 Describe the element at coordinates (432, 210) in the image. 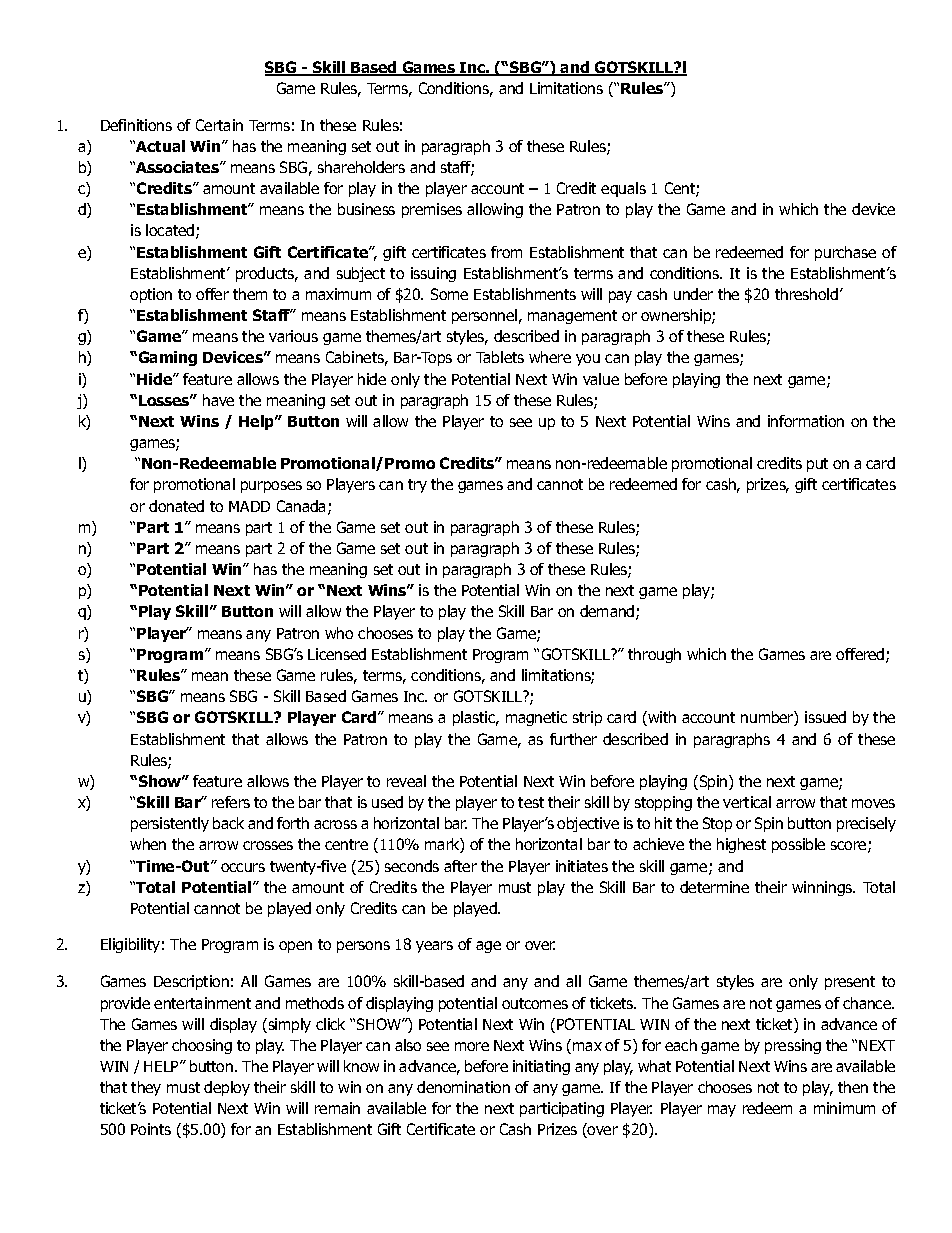

I see `premises` at that location.
